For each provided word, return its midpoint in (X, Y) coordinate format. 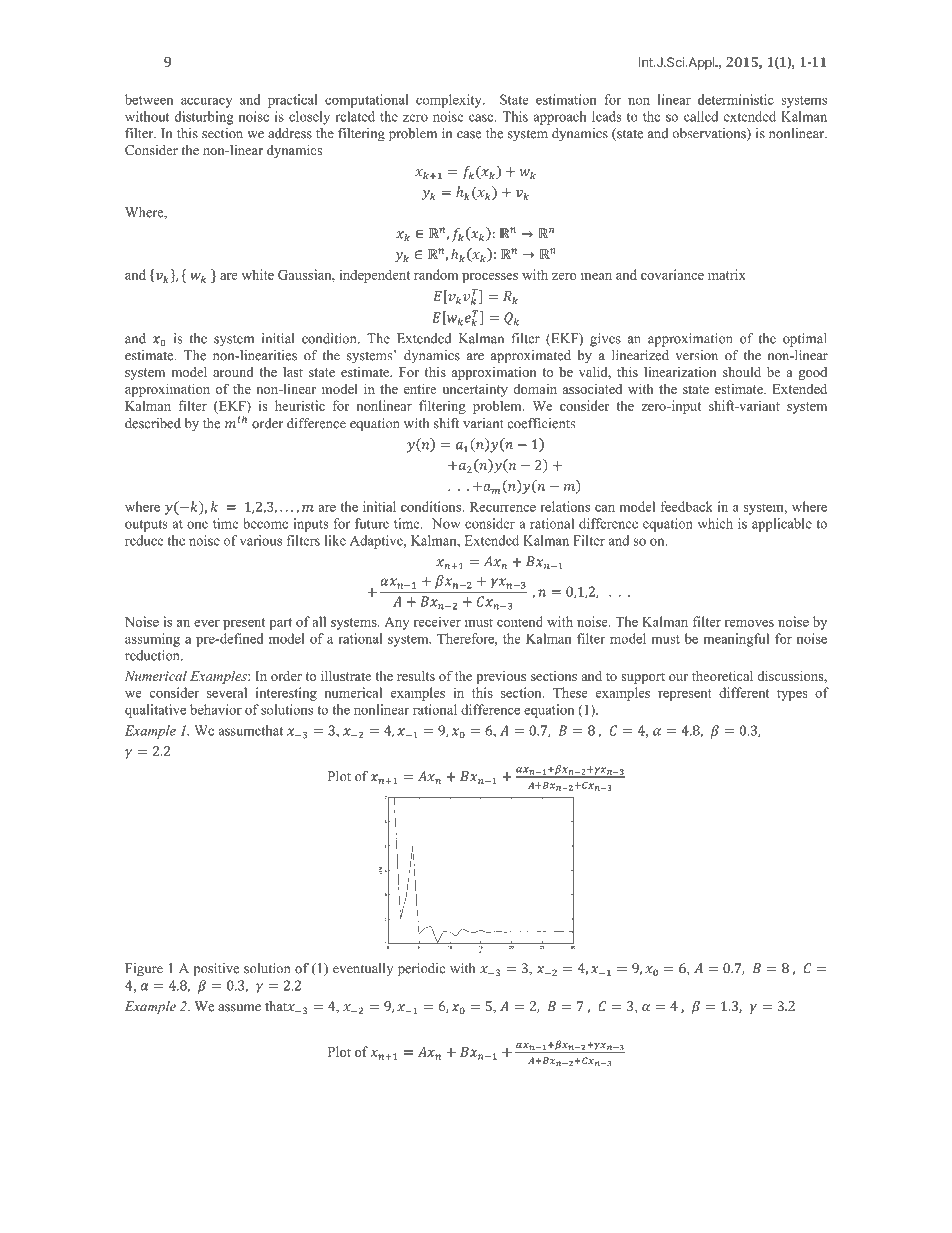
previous (501, 677)
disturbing (204, 118)
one (197, 525)
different (744, 692)
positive (216, 970)
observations (710, 134)
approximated (531, 357)
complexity (450, 101)
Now (446, 523)
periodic (421, 970)
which (715, 523)
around (233, 372)
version (696, 355)
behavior (216, 709)
